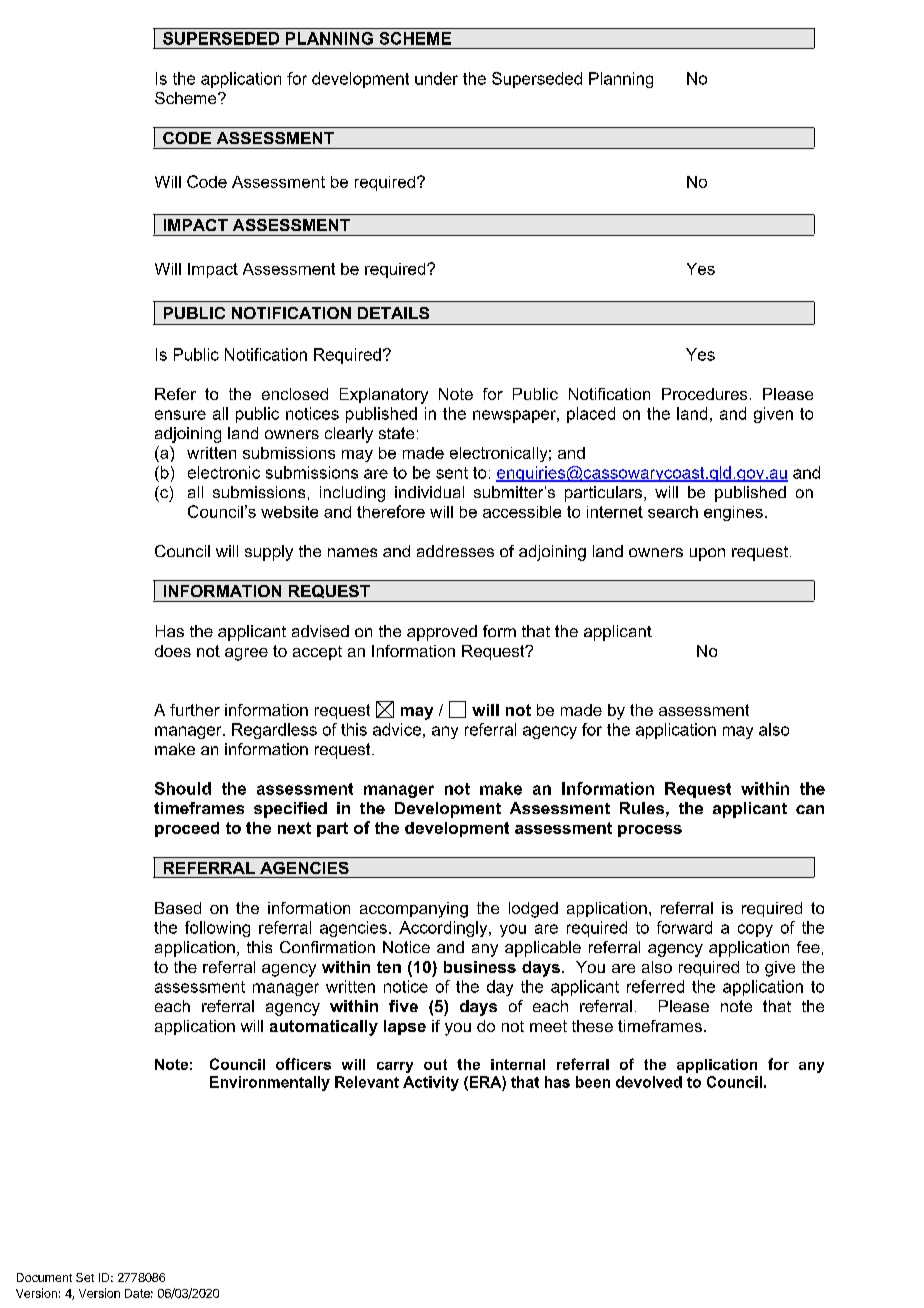 This image has width=924, height=1308. Describe the element at coordinates (733, 513) in the image. I see `engines` at that location.
